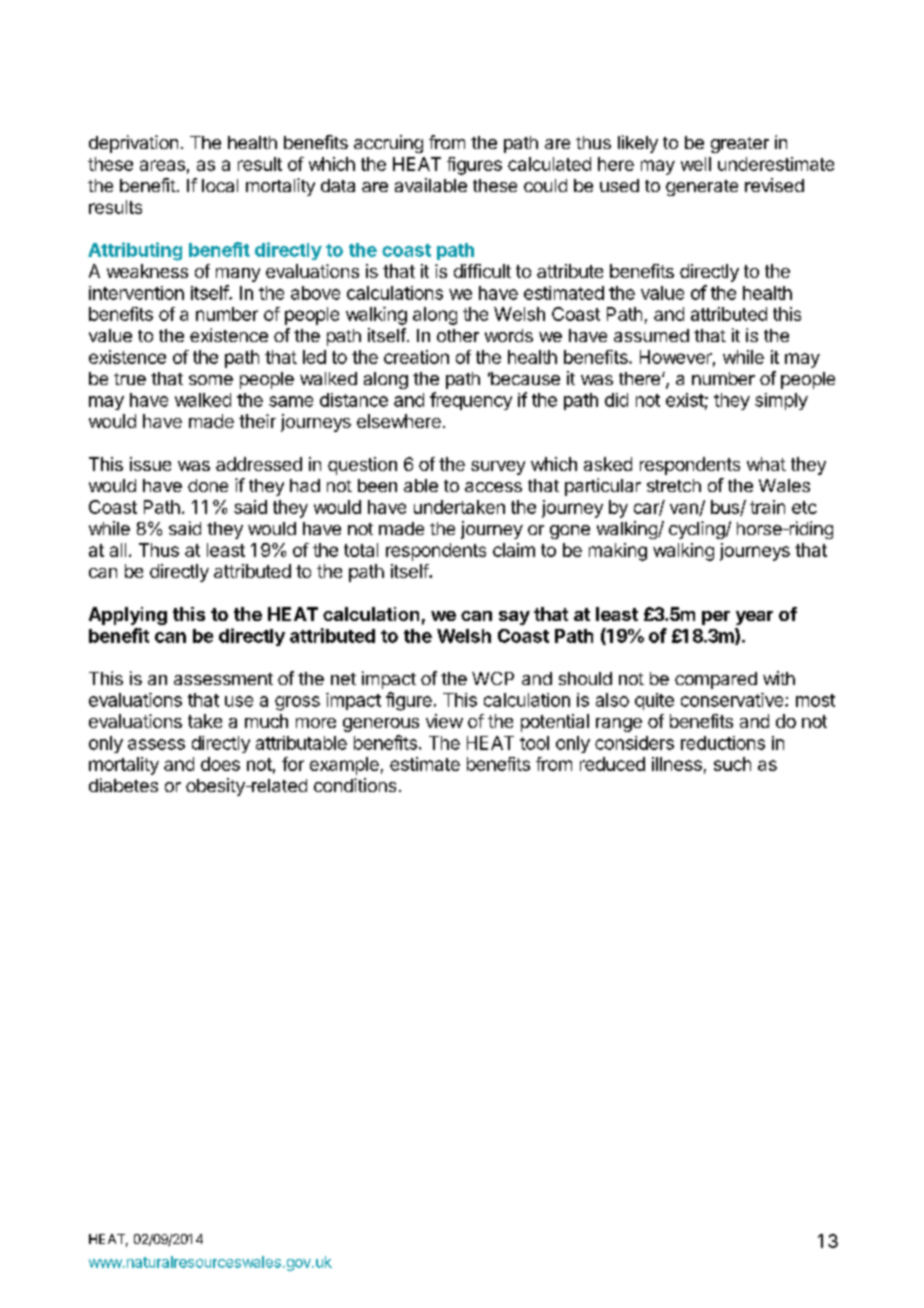 The image size is (924, 1308). What do you see at coordinates (732, 764) in the page?
I see `such` at bounding box center [732, 764].
